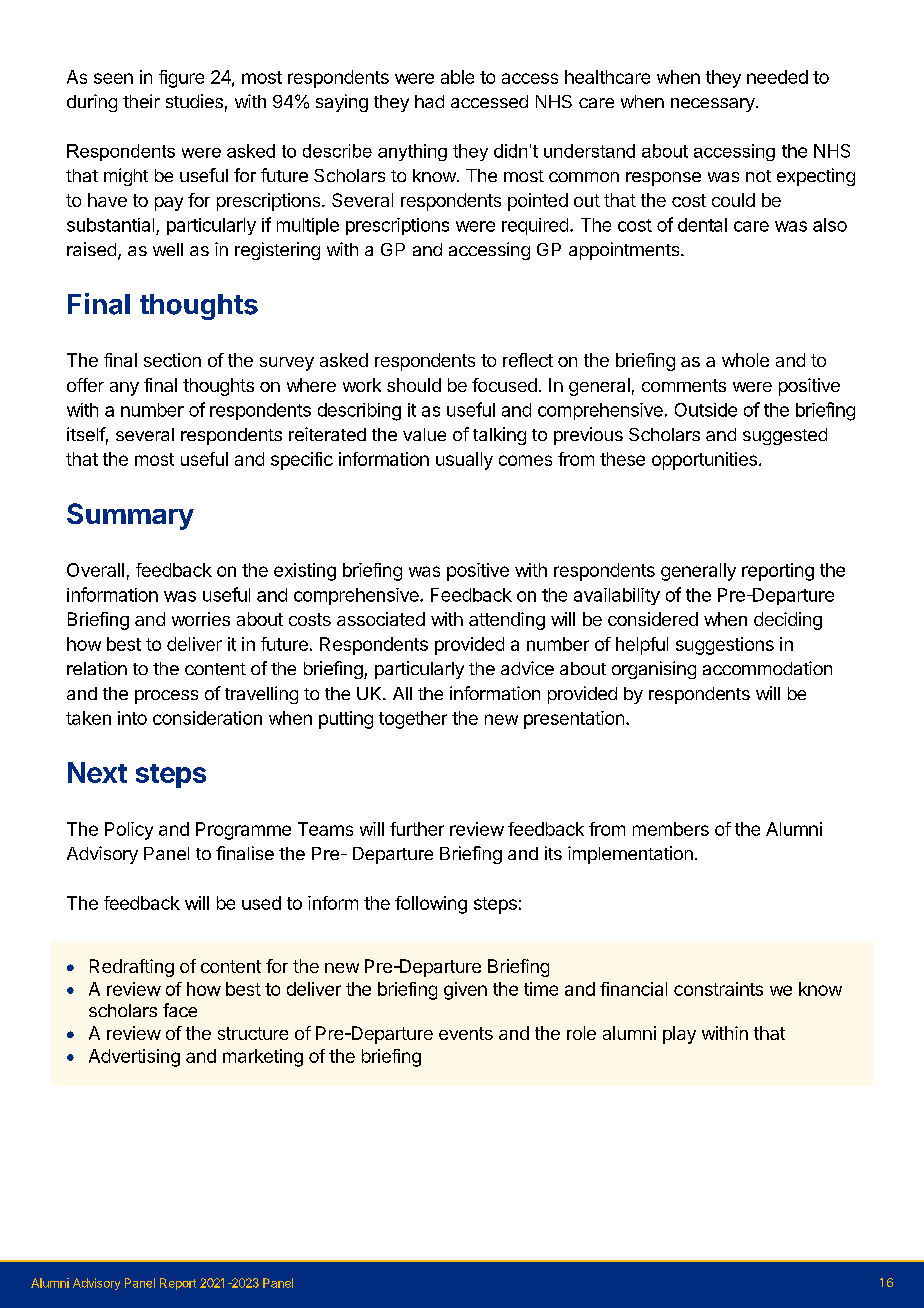 The image size is (924, 1308). What do you see at coordinates (788, 621) in the screenshot?
I see `deciding` at bounding box center [788, 621].
